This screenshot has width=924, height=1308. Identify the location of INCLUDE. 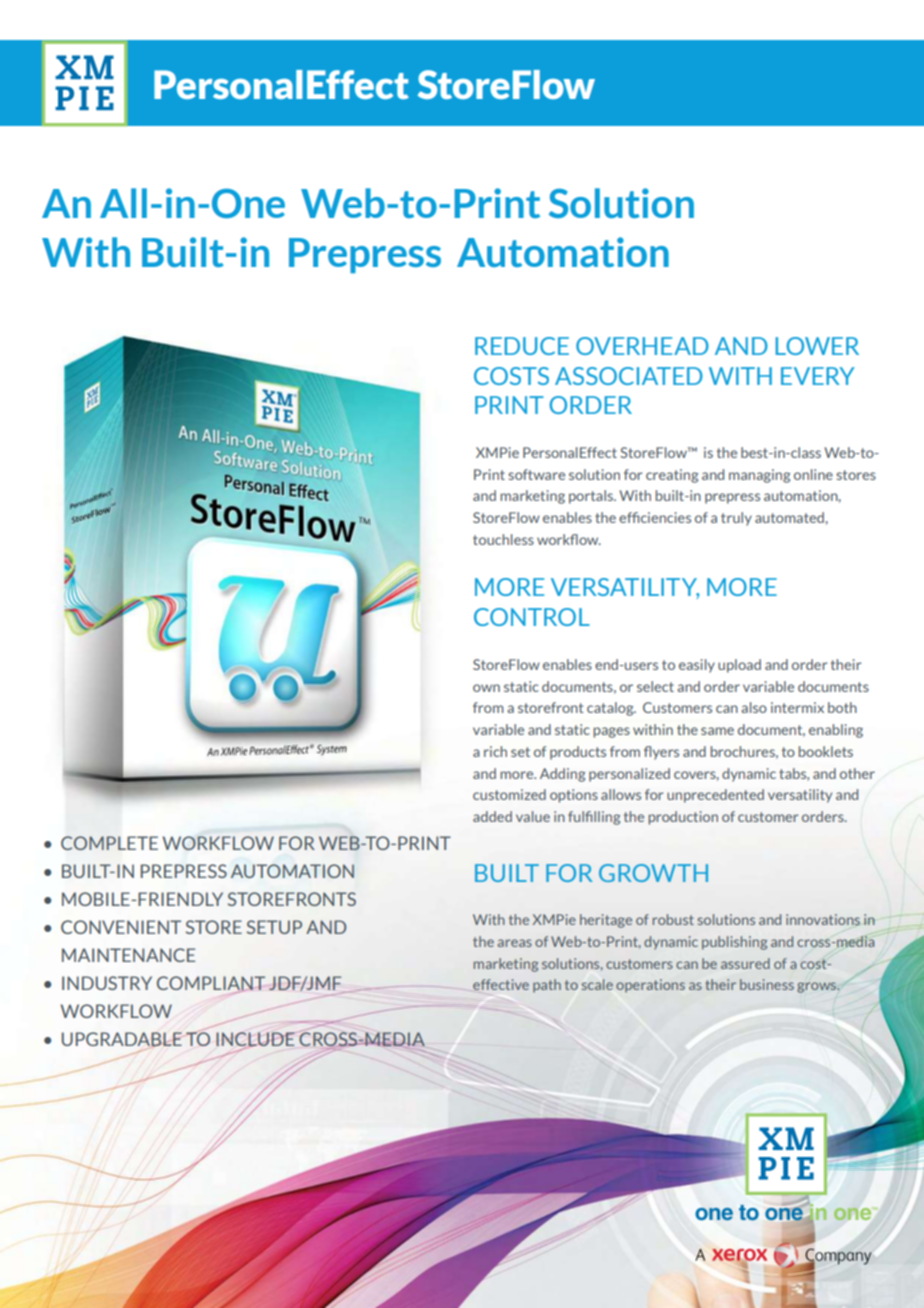
(256, 1040).
